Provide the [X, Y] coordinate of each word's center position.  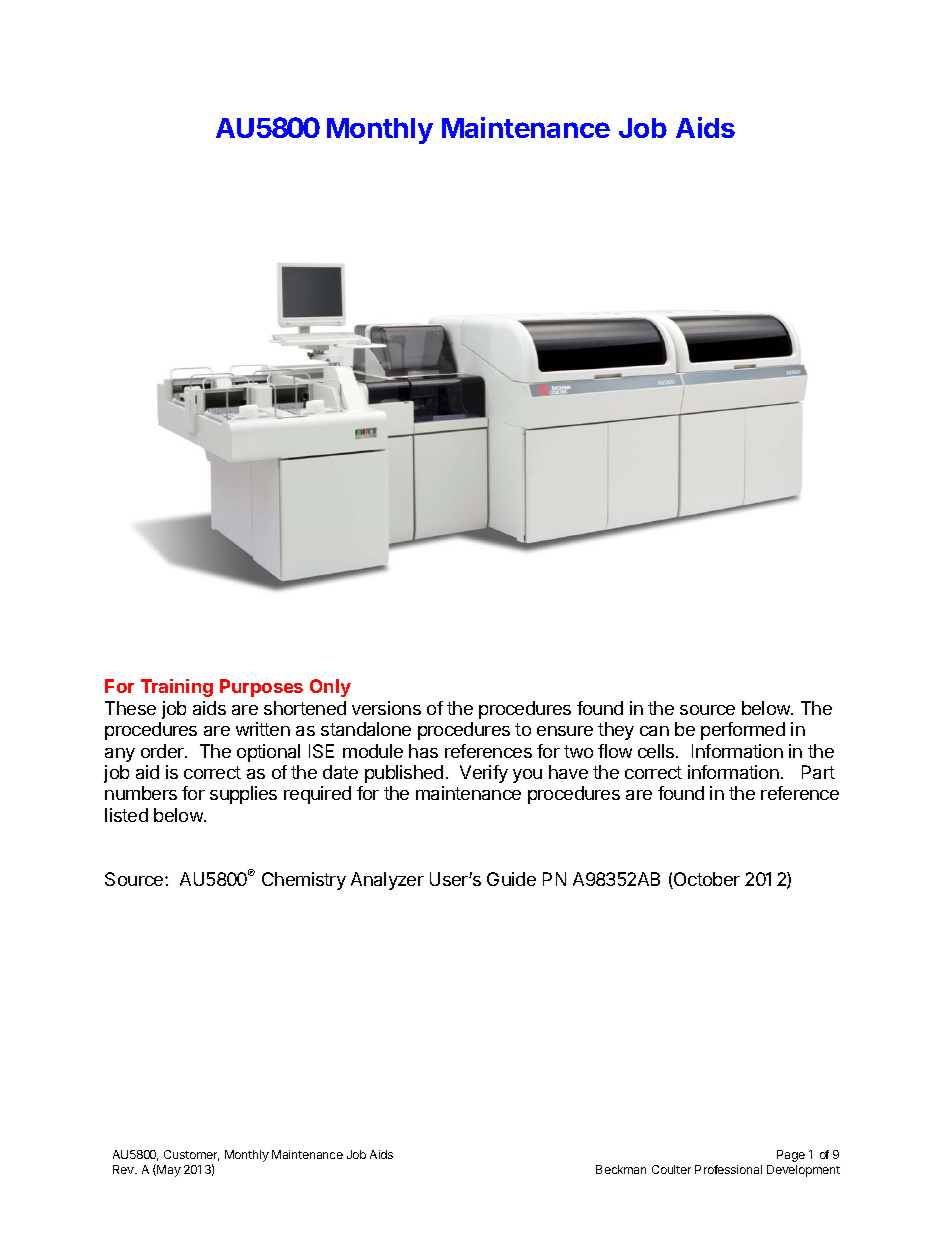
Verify [484, 774]
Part [818, 772]
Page [791, 1156]
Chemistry [304, 881]
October [706, 880]
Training [177, 688]
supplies [243, 795]
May [168, 1170]
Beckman [621, 1169]
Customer [191, 1155]
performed [743, 731]
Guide [511, 879]
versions [386, 708]
